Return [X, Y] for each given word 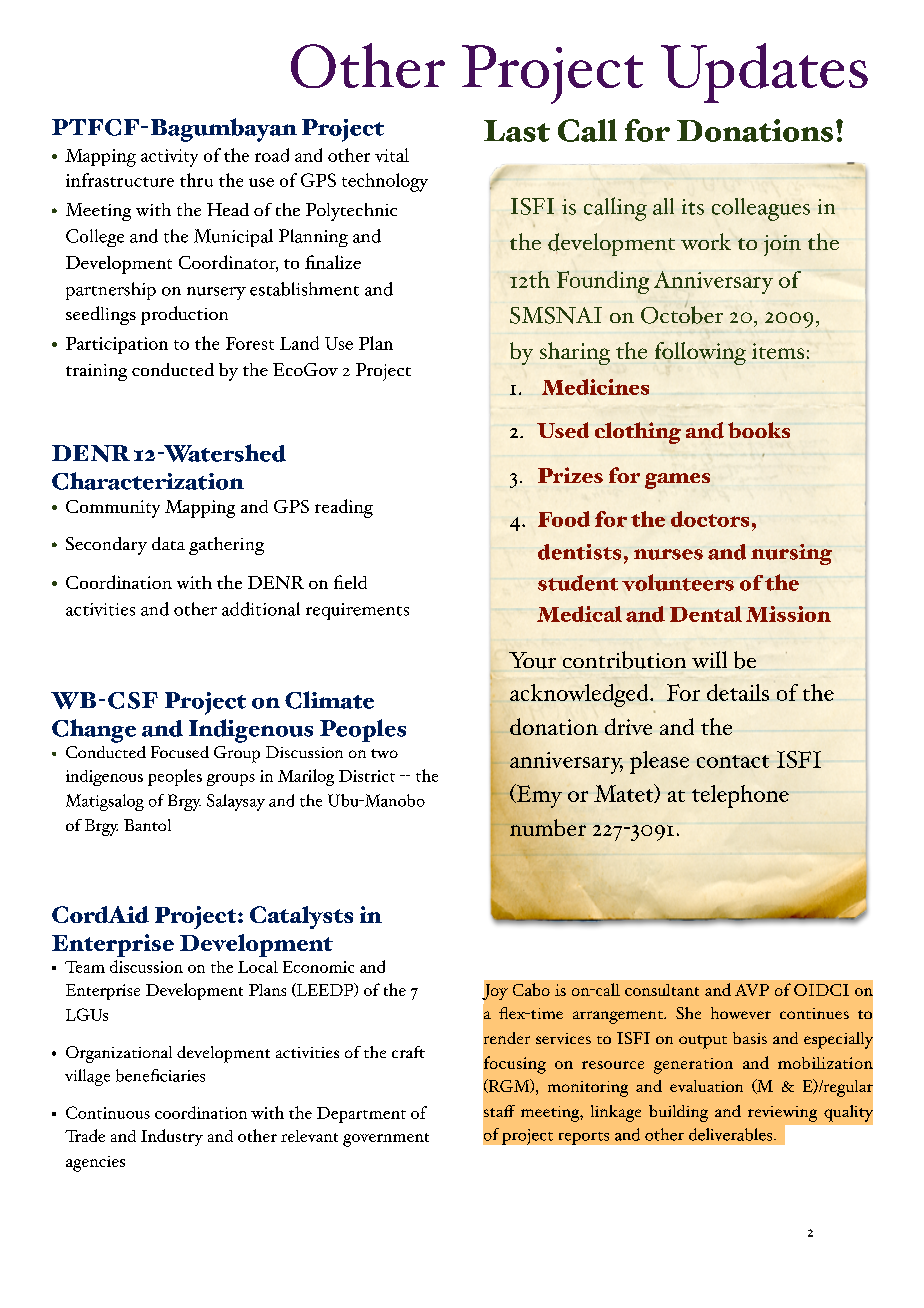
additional [261, 609]
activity [169, 158]
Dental [706, 614]
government [386, 1140]
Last [517, 131]
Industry [172, 1137]
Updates [764, 73]
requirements [357, 611]
